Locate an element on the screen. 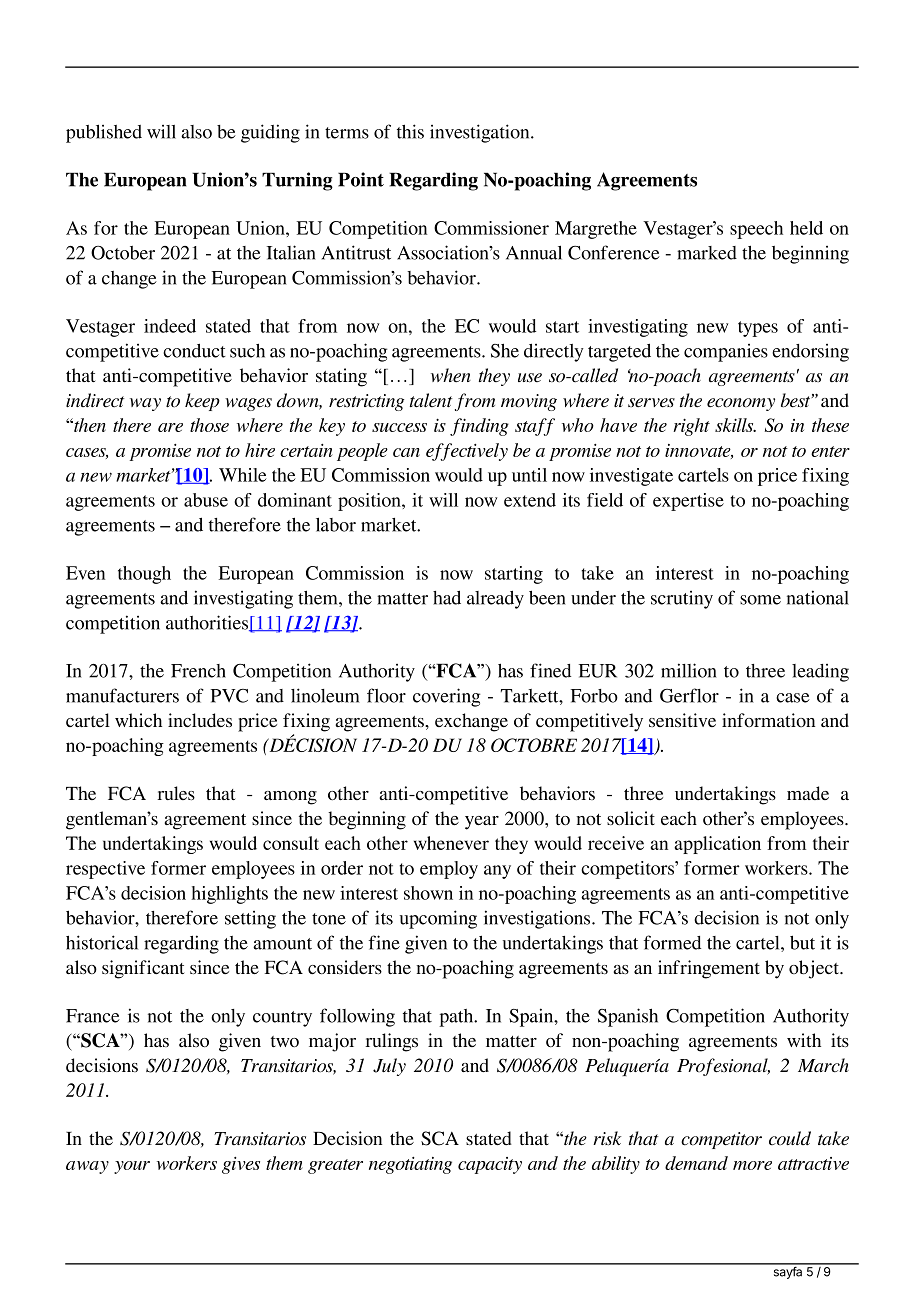 This screenshot has width=924, height=1308. capacity is located at coordinates (490, 1165).
